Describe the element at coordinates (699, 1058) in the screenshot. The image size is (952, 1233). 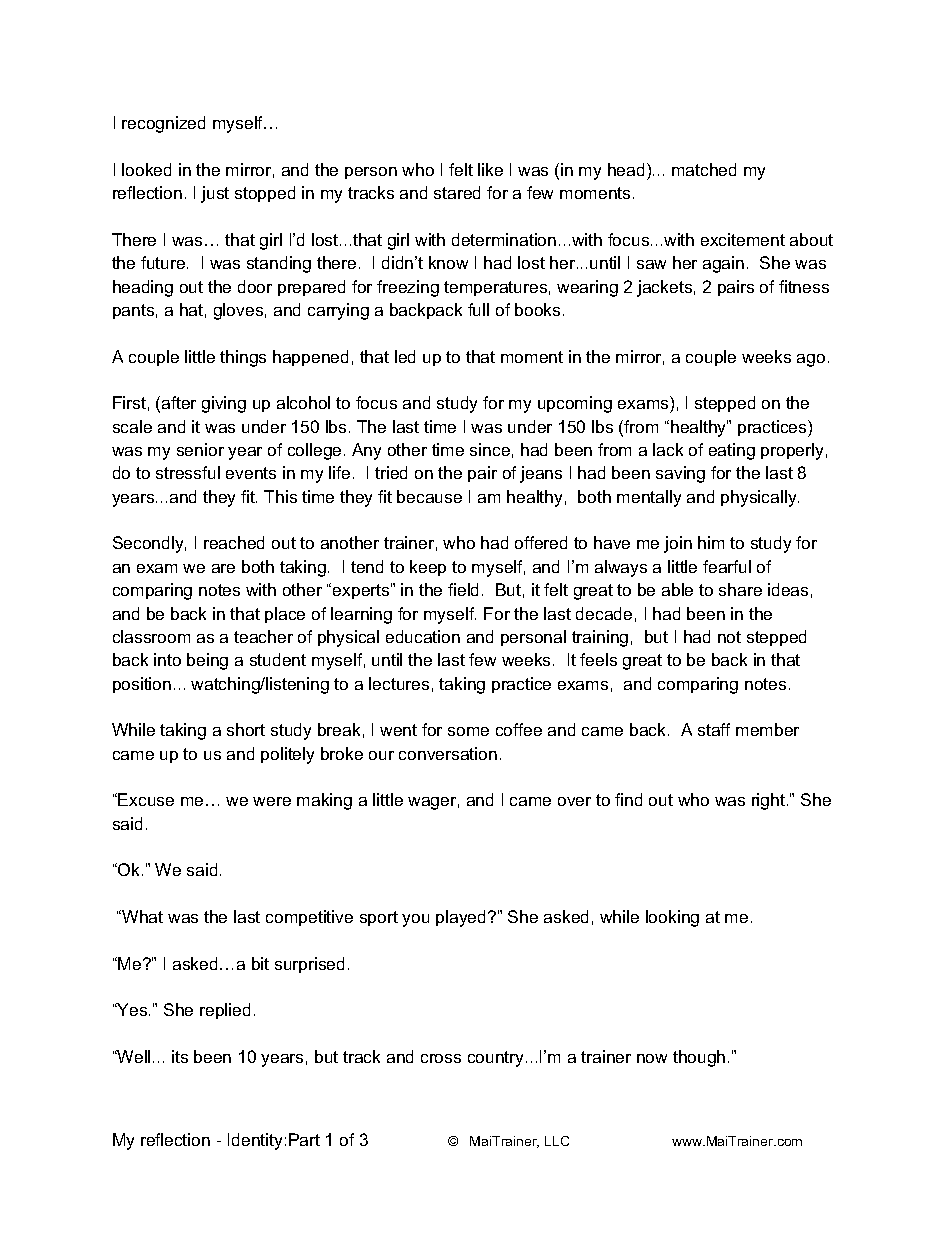
I see `though` at that location.
